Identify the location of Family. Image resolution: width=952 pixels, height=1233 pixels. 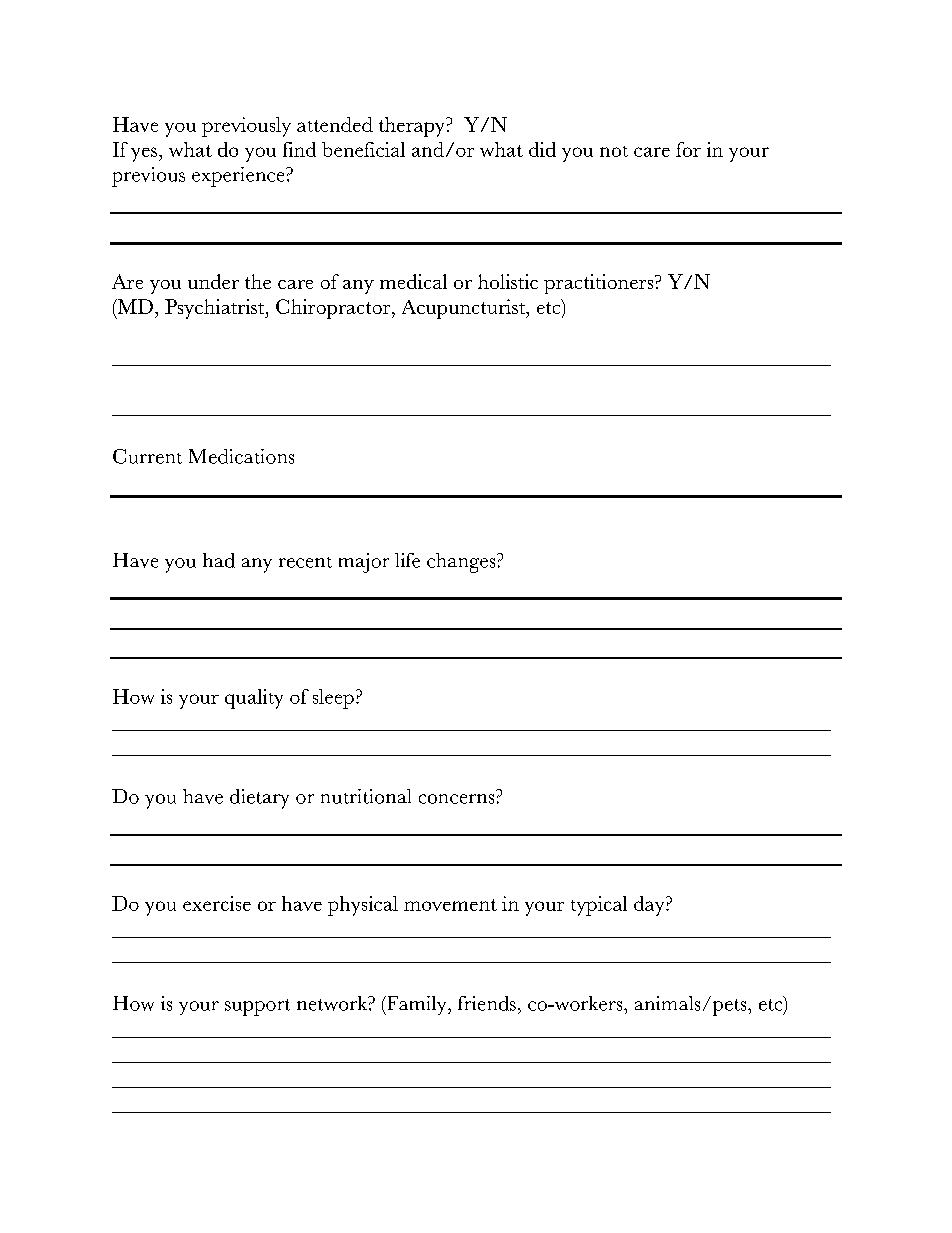
(417, 1005).
